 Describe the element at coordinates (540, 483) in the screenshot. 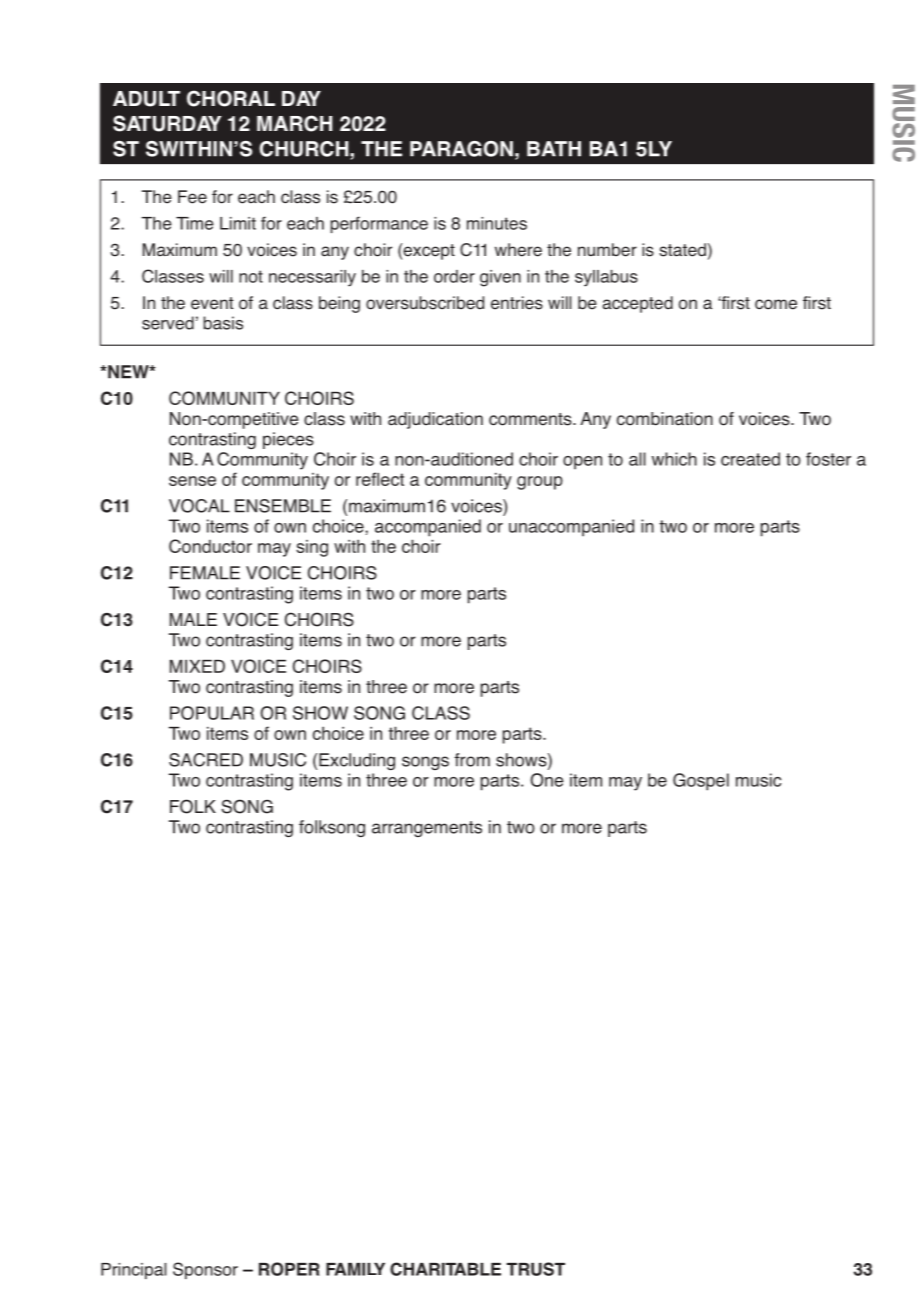

I see `group` at that location.
